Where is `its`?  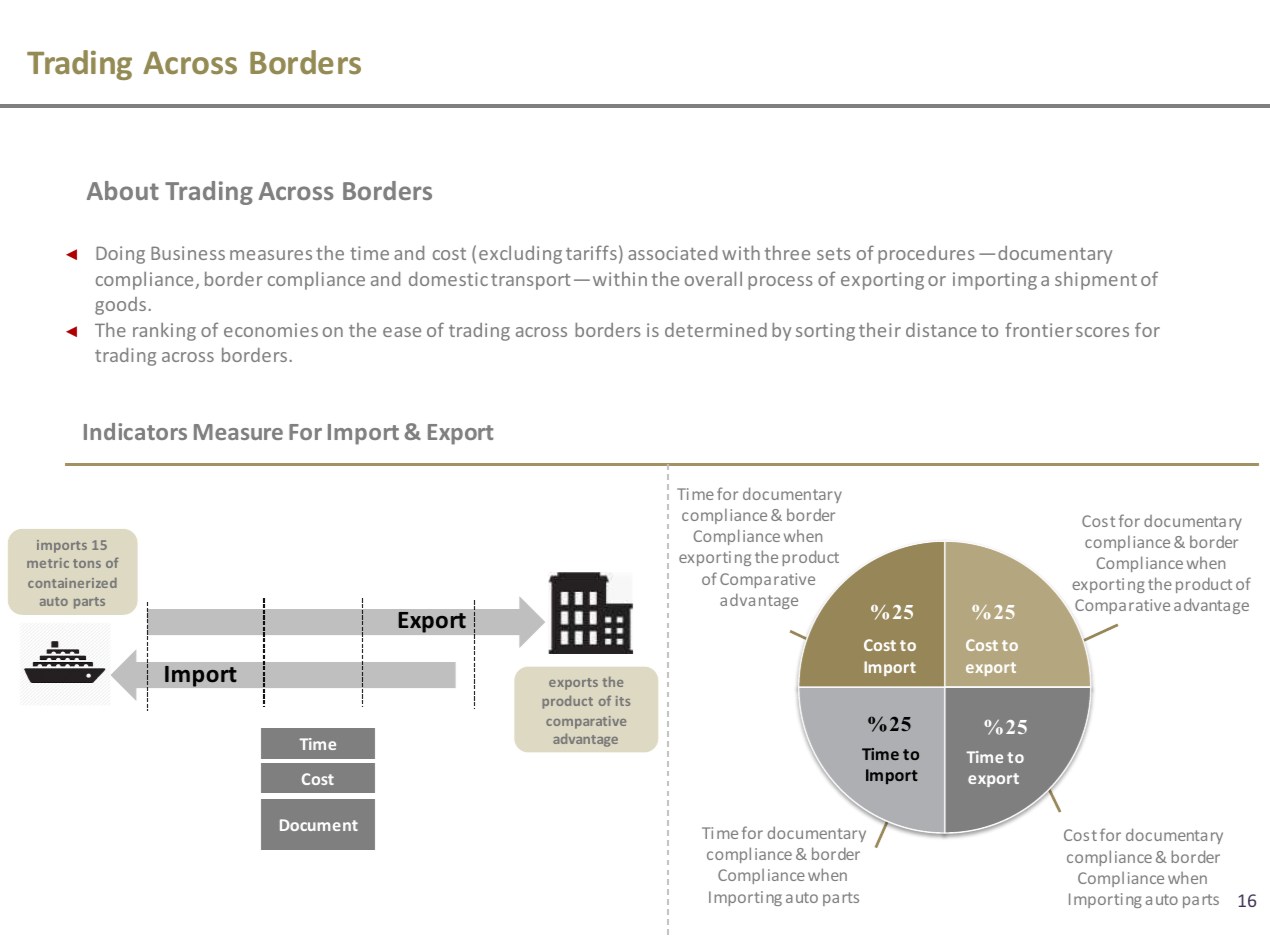
its is located at coordinates (623, 701).
